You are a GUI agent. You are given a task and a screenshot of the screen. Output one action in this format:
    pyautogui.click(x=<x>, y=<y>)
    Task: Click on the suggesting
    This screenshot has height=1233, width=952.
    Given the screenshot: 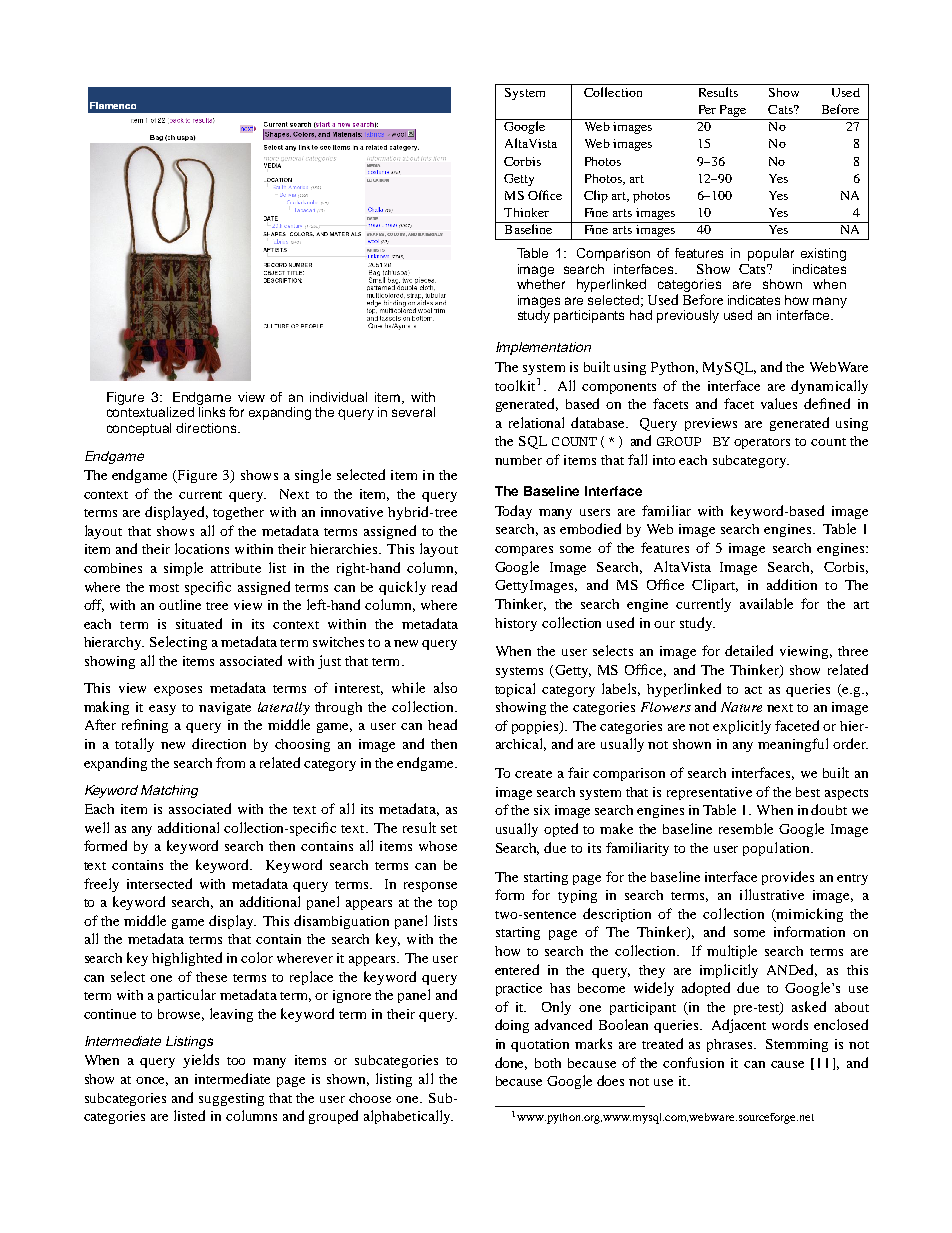 What is the action you would take?
    pyautogui.click(x=231, y=1099)
